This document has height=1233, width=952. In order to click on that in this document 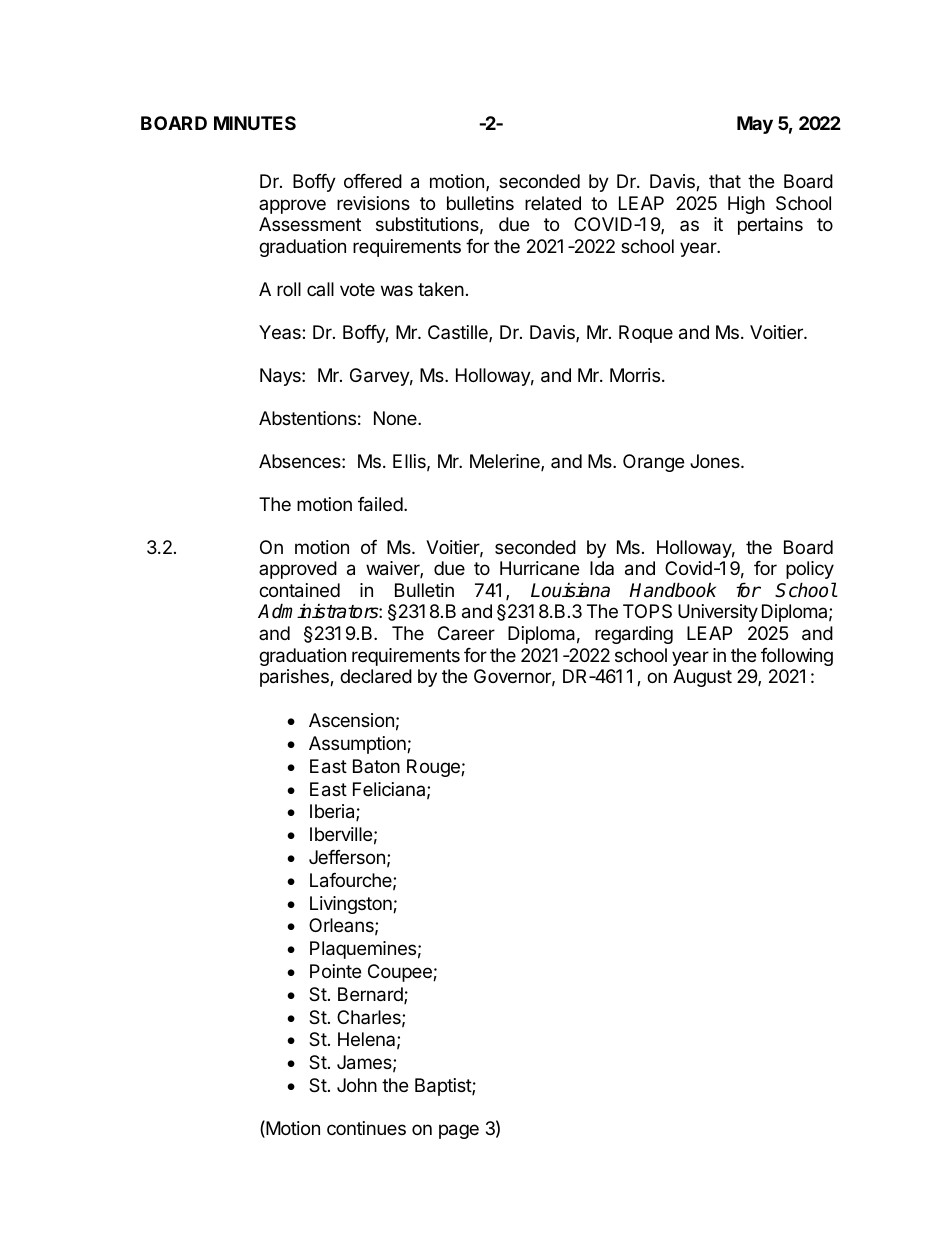, I will do `click(725, 181)`.
